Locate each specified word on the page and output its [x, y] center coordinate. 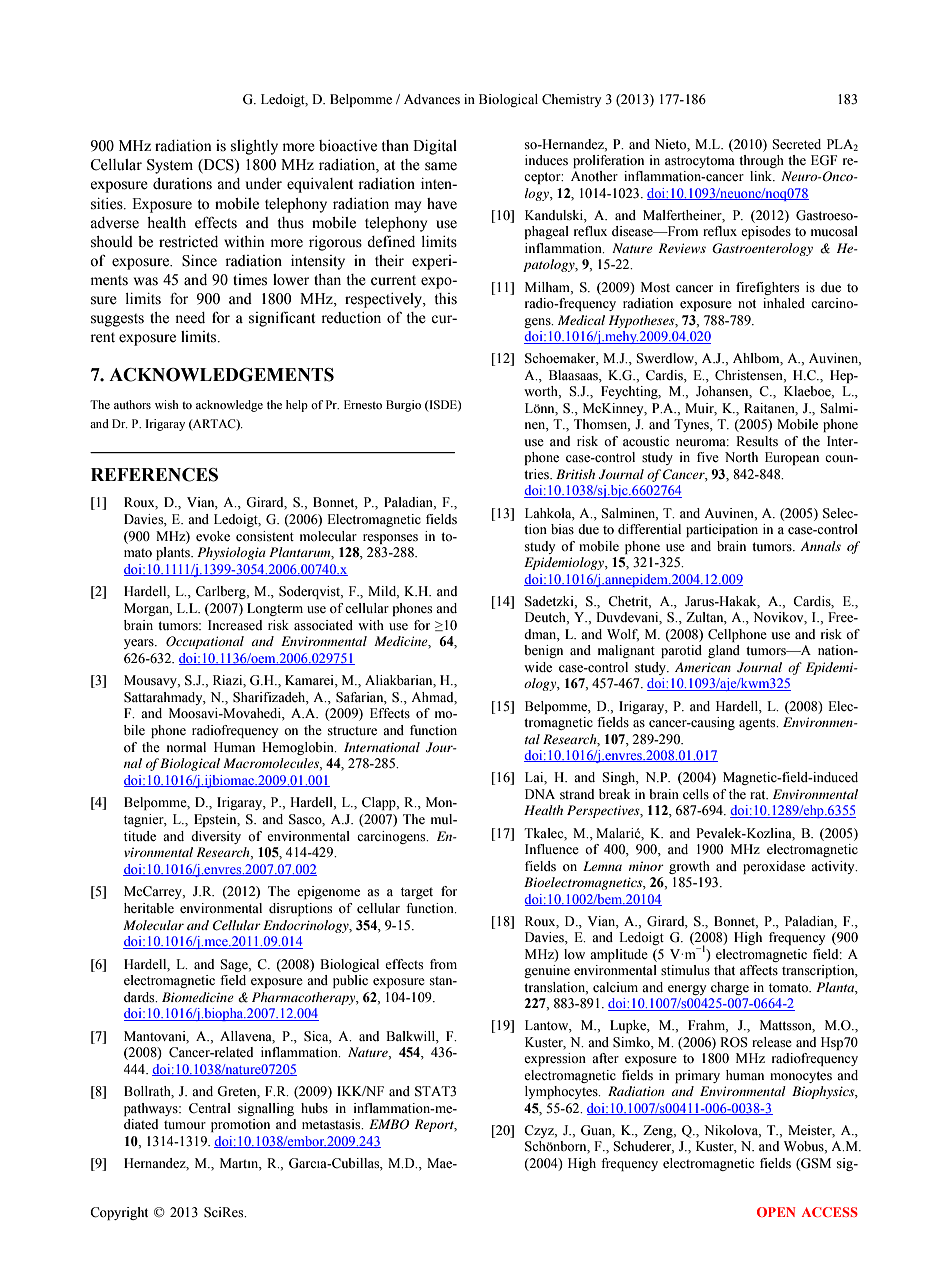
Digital [435, 147]
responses [390, 539]
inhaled [784, 303]
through [761, 161]
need [190, 318]
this [446, 299]
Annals [820, 546]
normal [186, 747]
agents [758, 724]
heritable [149, 908]
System [170, 166]
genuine [547, 971]
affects [759, 970]
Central [210, 1108]
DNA [540, 794]
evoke [213, 536]
